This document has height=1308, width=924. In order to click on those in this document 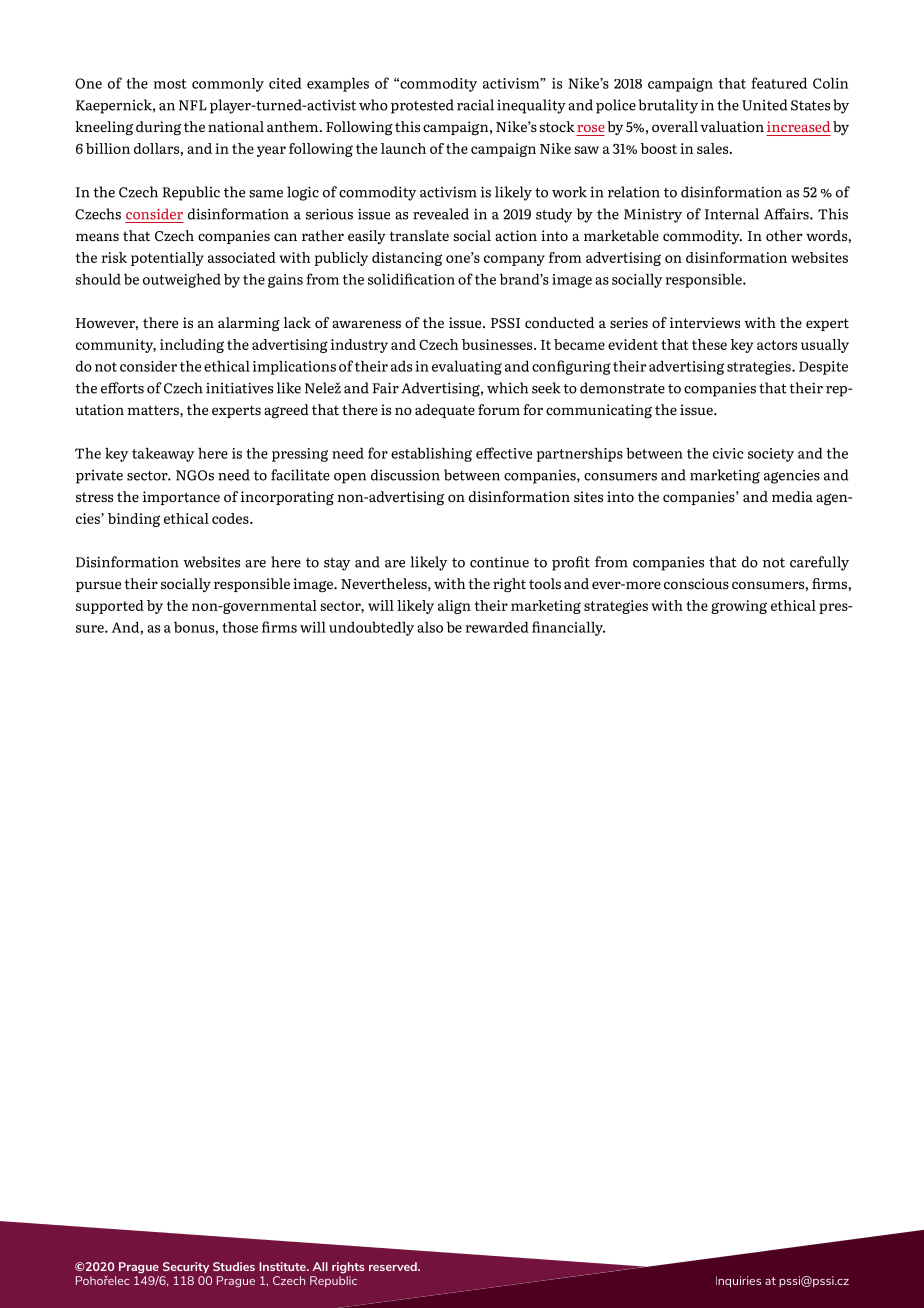, I will do `click(240, 627)`.
